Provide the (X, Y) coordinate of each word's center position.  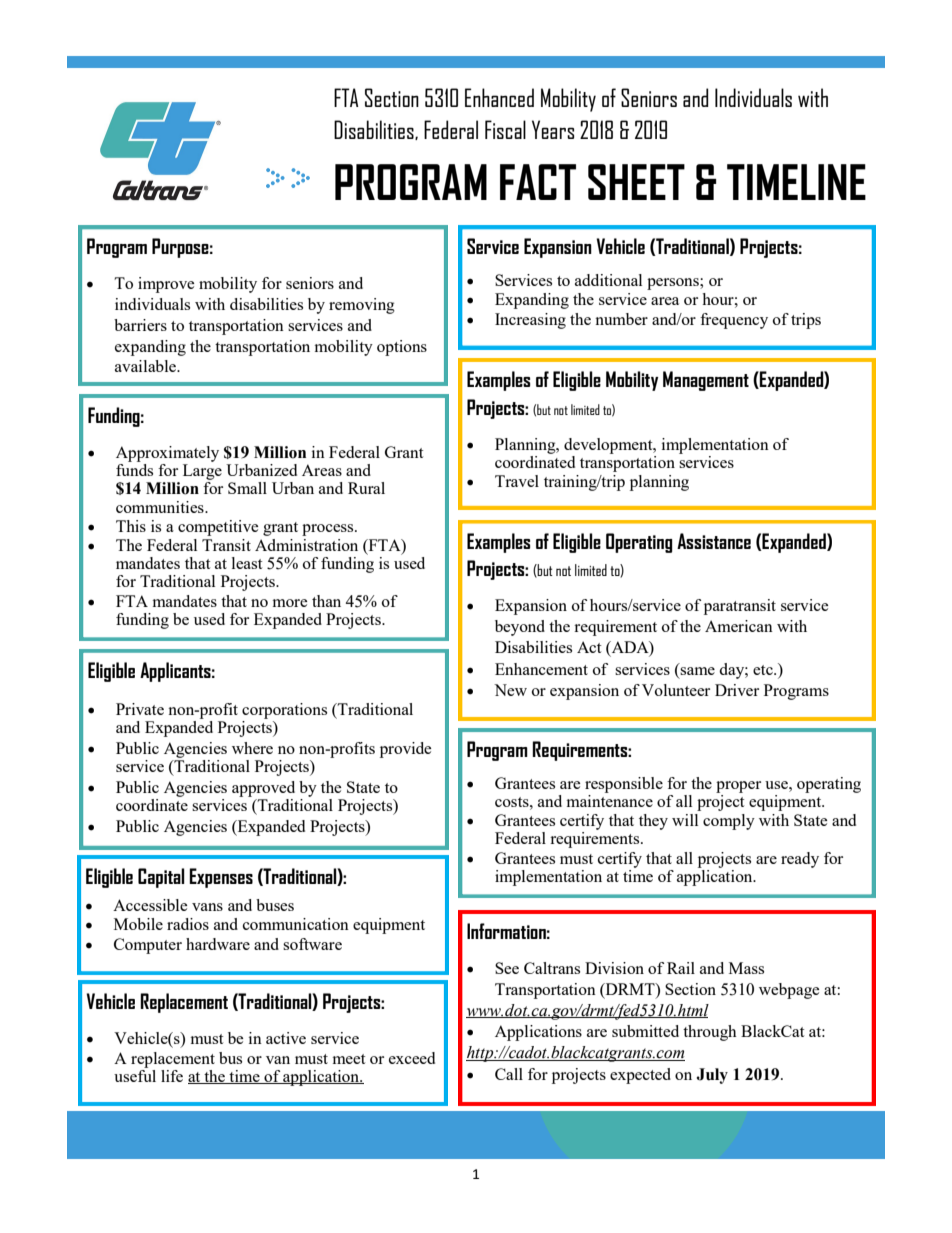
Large (202, 472)
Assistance (714, 541)
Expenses (221, 878)
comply (729, 822)
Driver (737, 690)
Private (140, 709)
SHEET (636, 182)
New (510, 690)
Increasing (530, 321)
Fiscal (505, 129)
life (172, 1076)
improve (166, 285)
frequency (734, 321)
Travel (517, 481)
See (507, 968)
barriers (140, 325)
